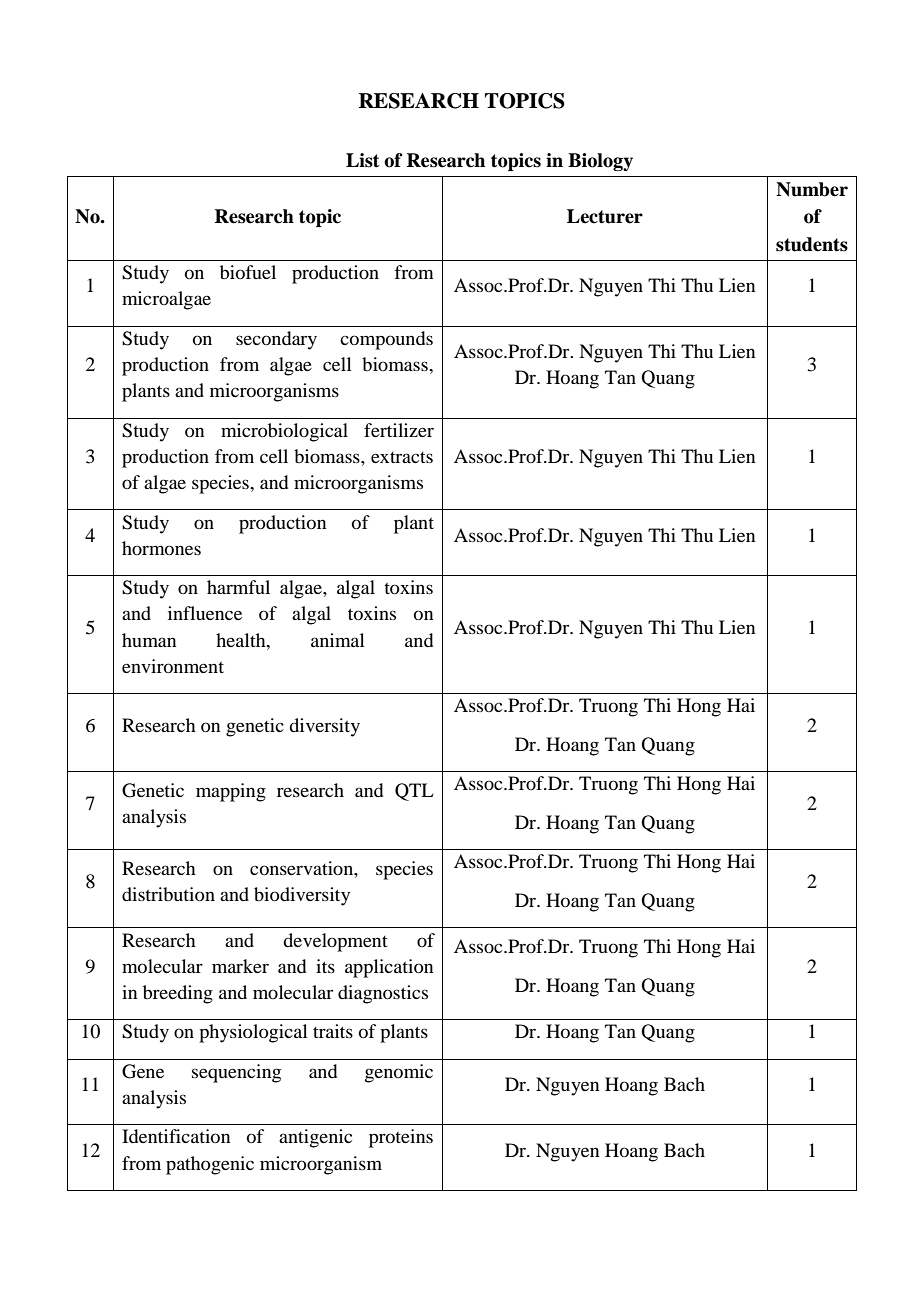  What do you see at coordinates (242, 640) in the screenshot?
I see `health` at bounding box center [242, 640].
